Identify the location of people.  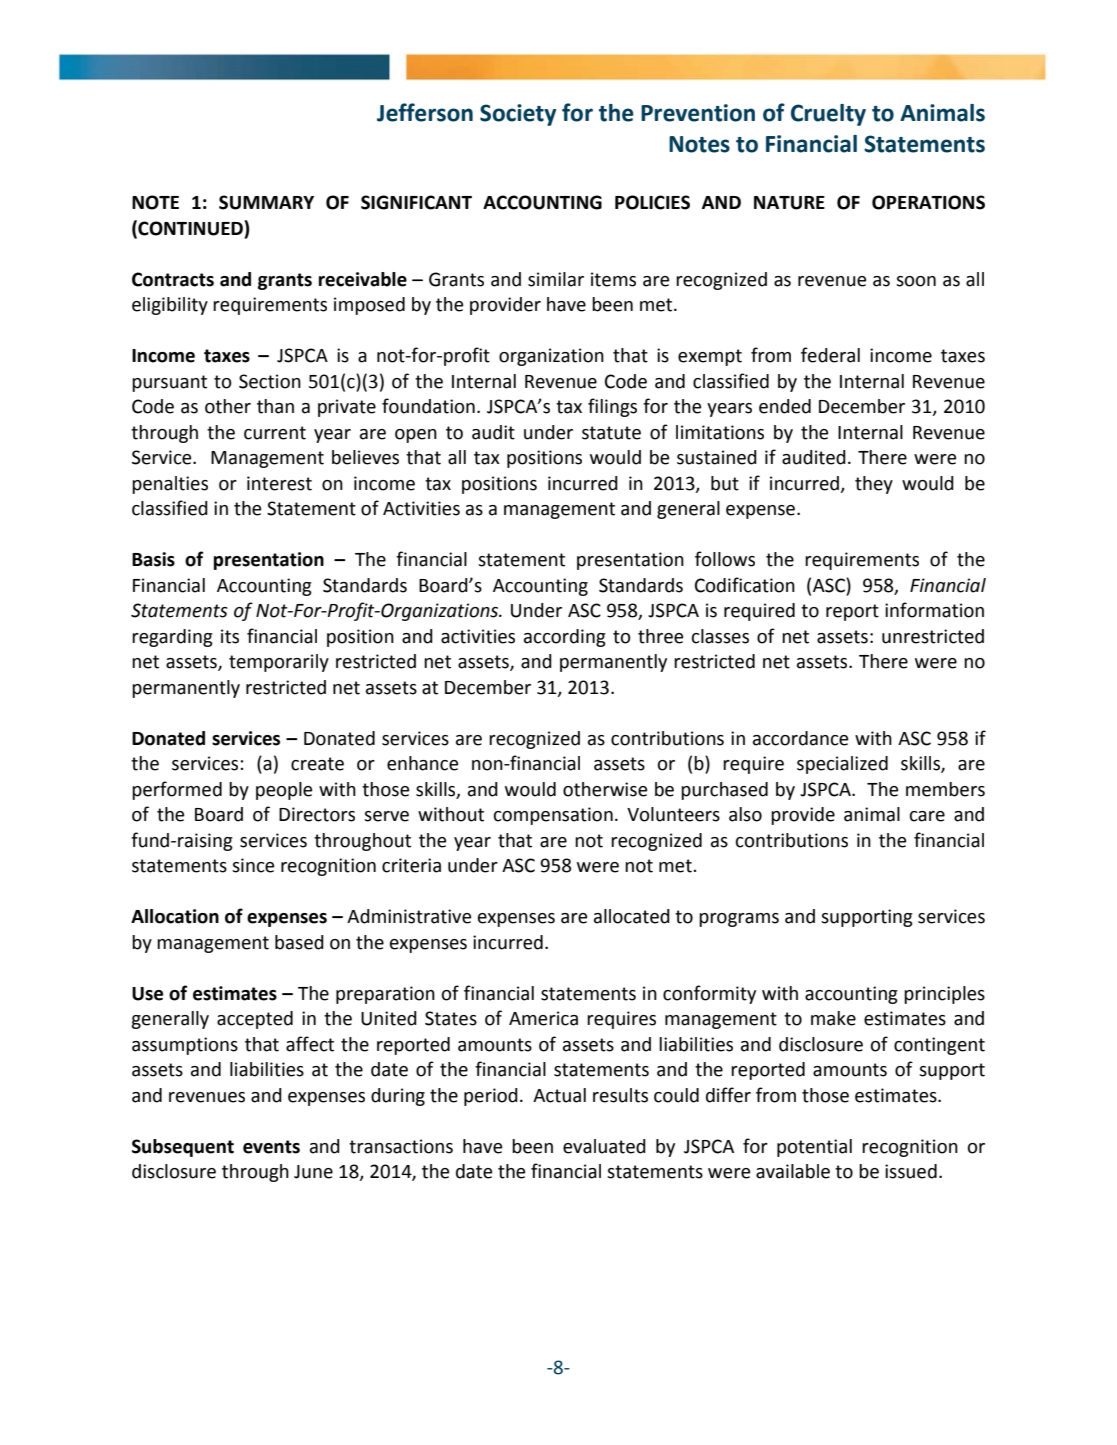
(284, 791).
